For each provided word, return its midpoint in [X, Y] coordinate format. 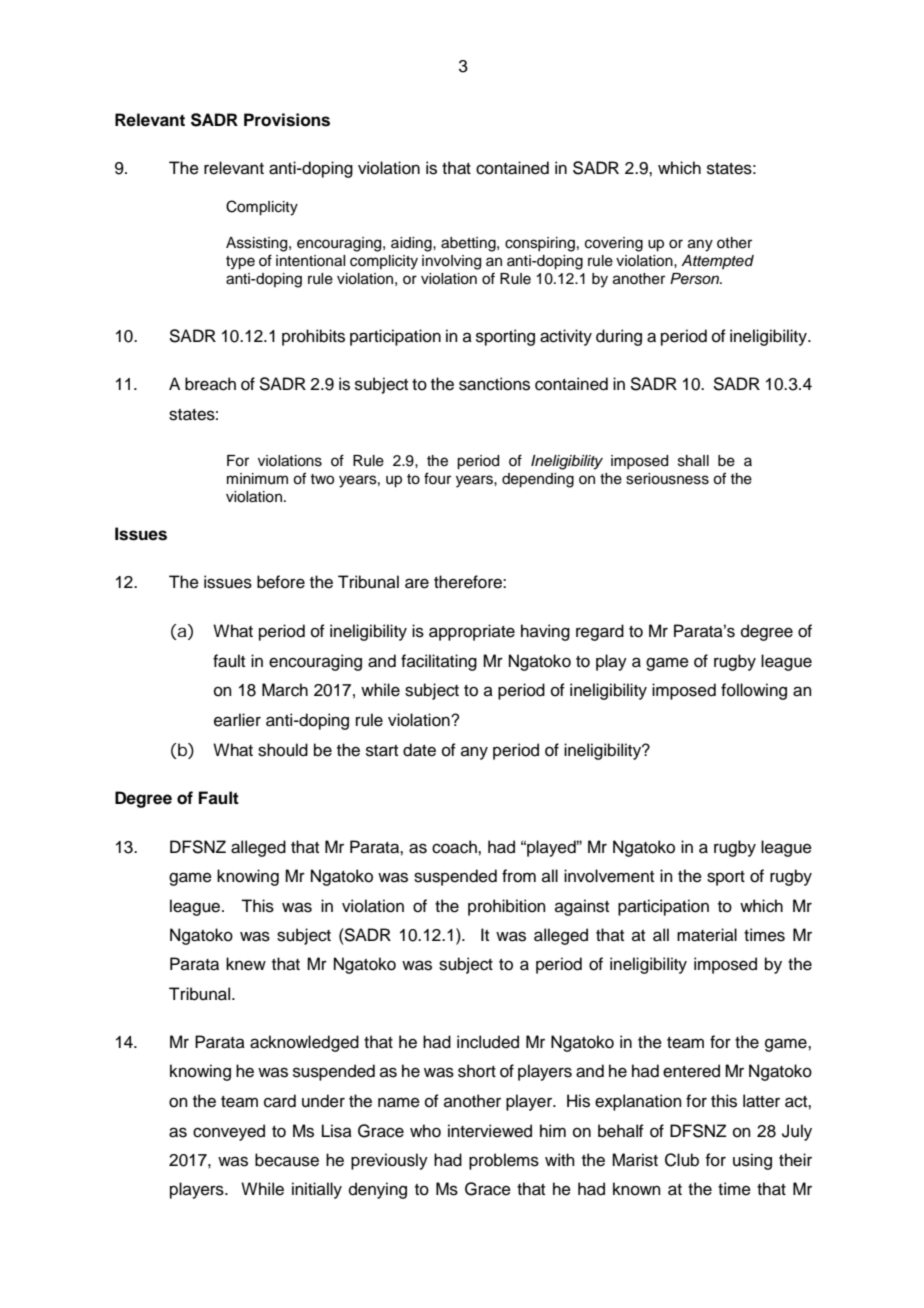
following [754, 691]
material [707, 935]
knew [246, 964]
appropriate [472, 632]
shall [693, 461]
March [285, 690]
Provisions [287, 120]
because [287, 1160]
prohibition [507, 907]
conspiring [540, 244]
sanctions [494, 384]
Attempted [717, 262]
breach [210, 384]
